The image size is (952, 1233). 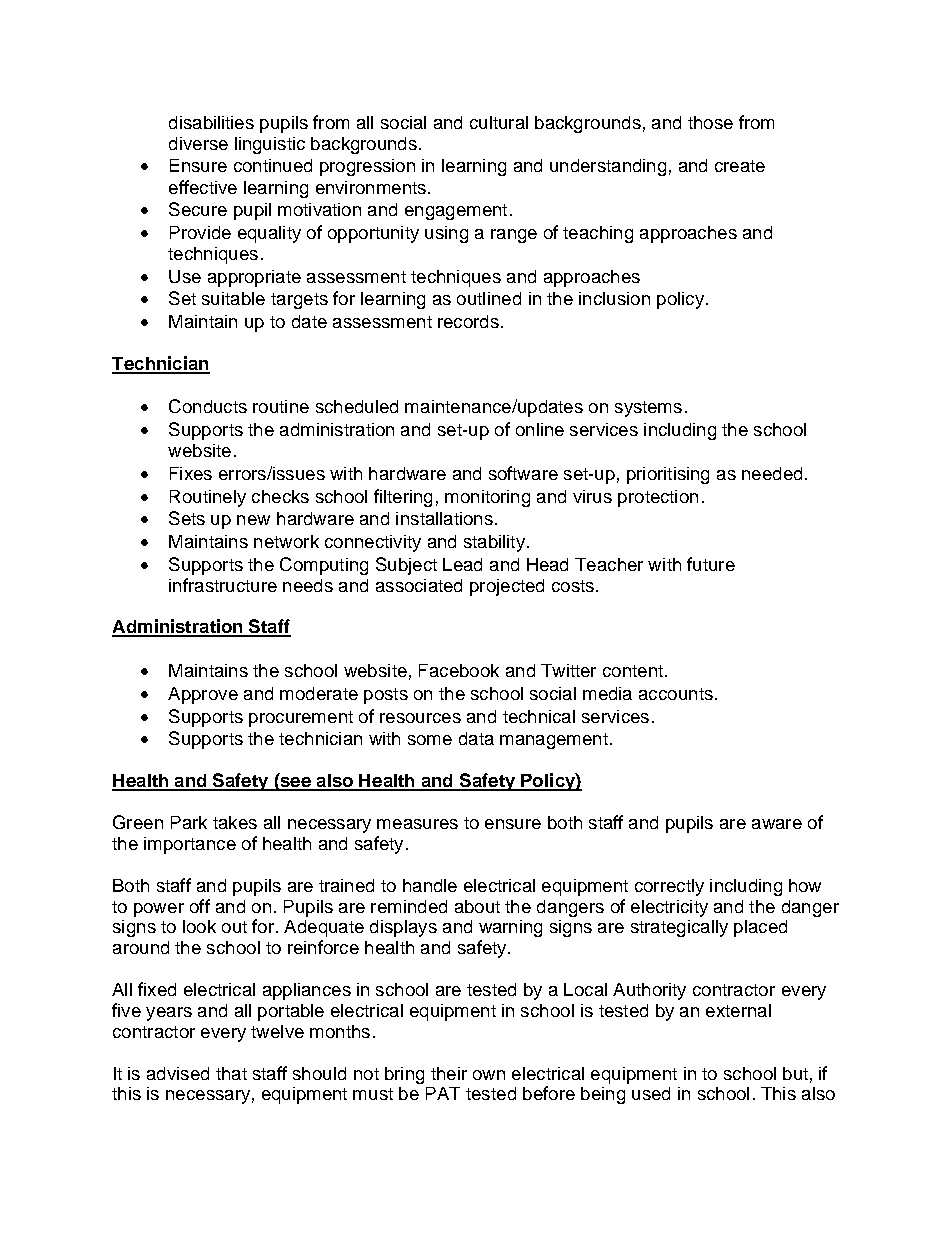 What do you see at coordinates (711, 564) in the screenshot?
I see `future` at bounding box center [711, 564].
